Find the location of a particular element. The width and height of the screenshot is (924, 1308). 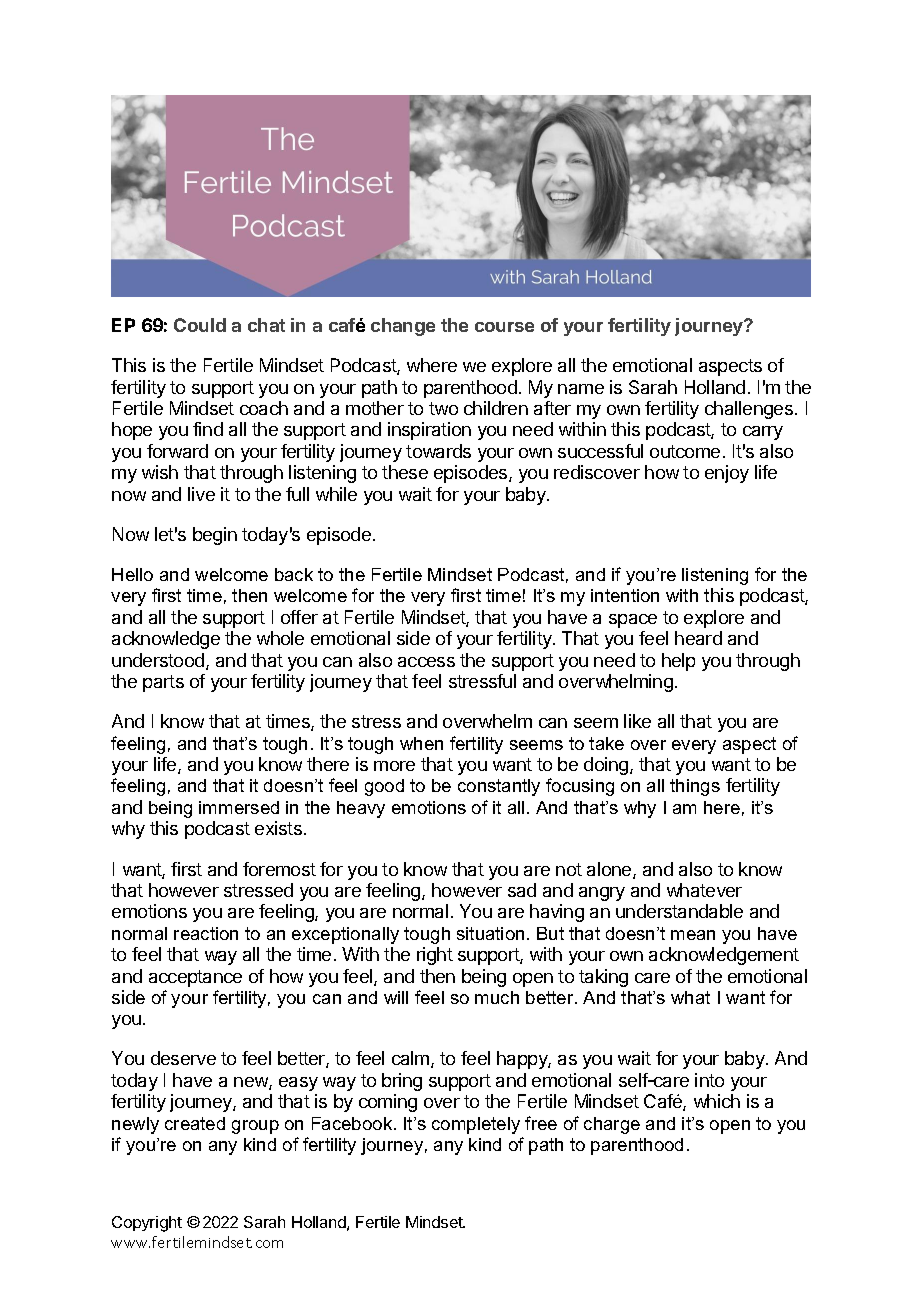

alone is located at coordinates (610, 870).
